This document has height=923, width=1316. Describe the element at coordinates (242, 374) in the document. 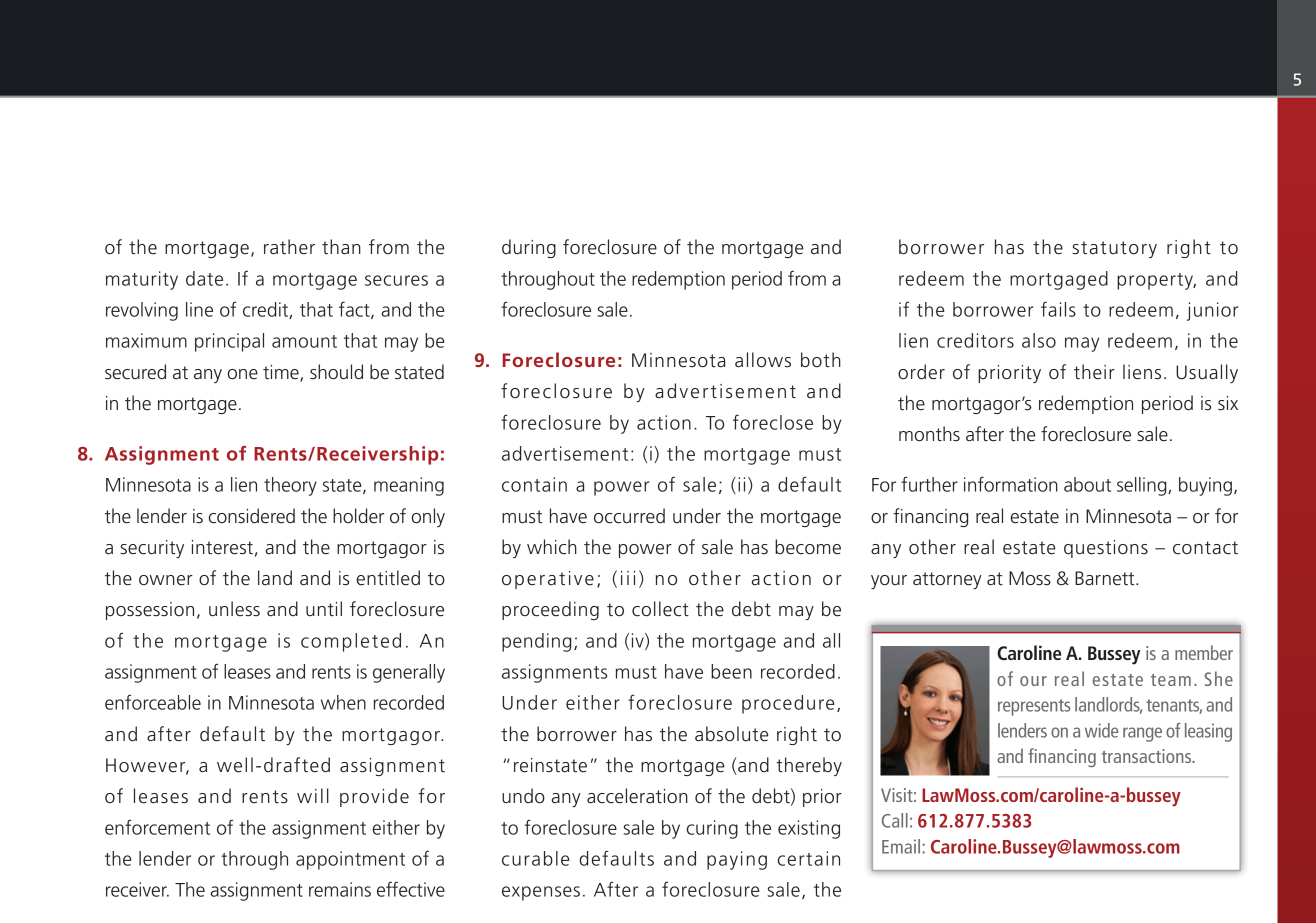

I see `one` at that location.
